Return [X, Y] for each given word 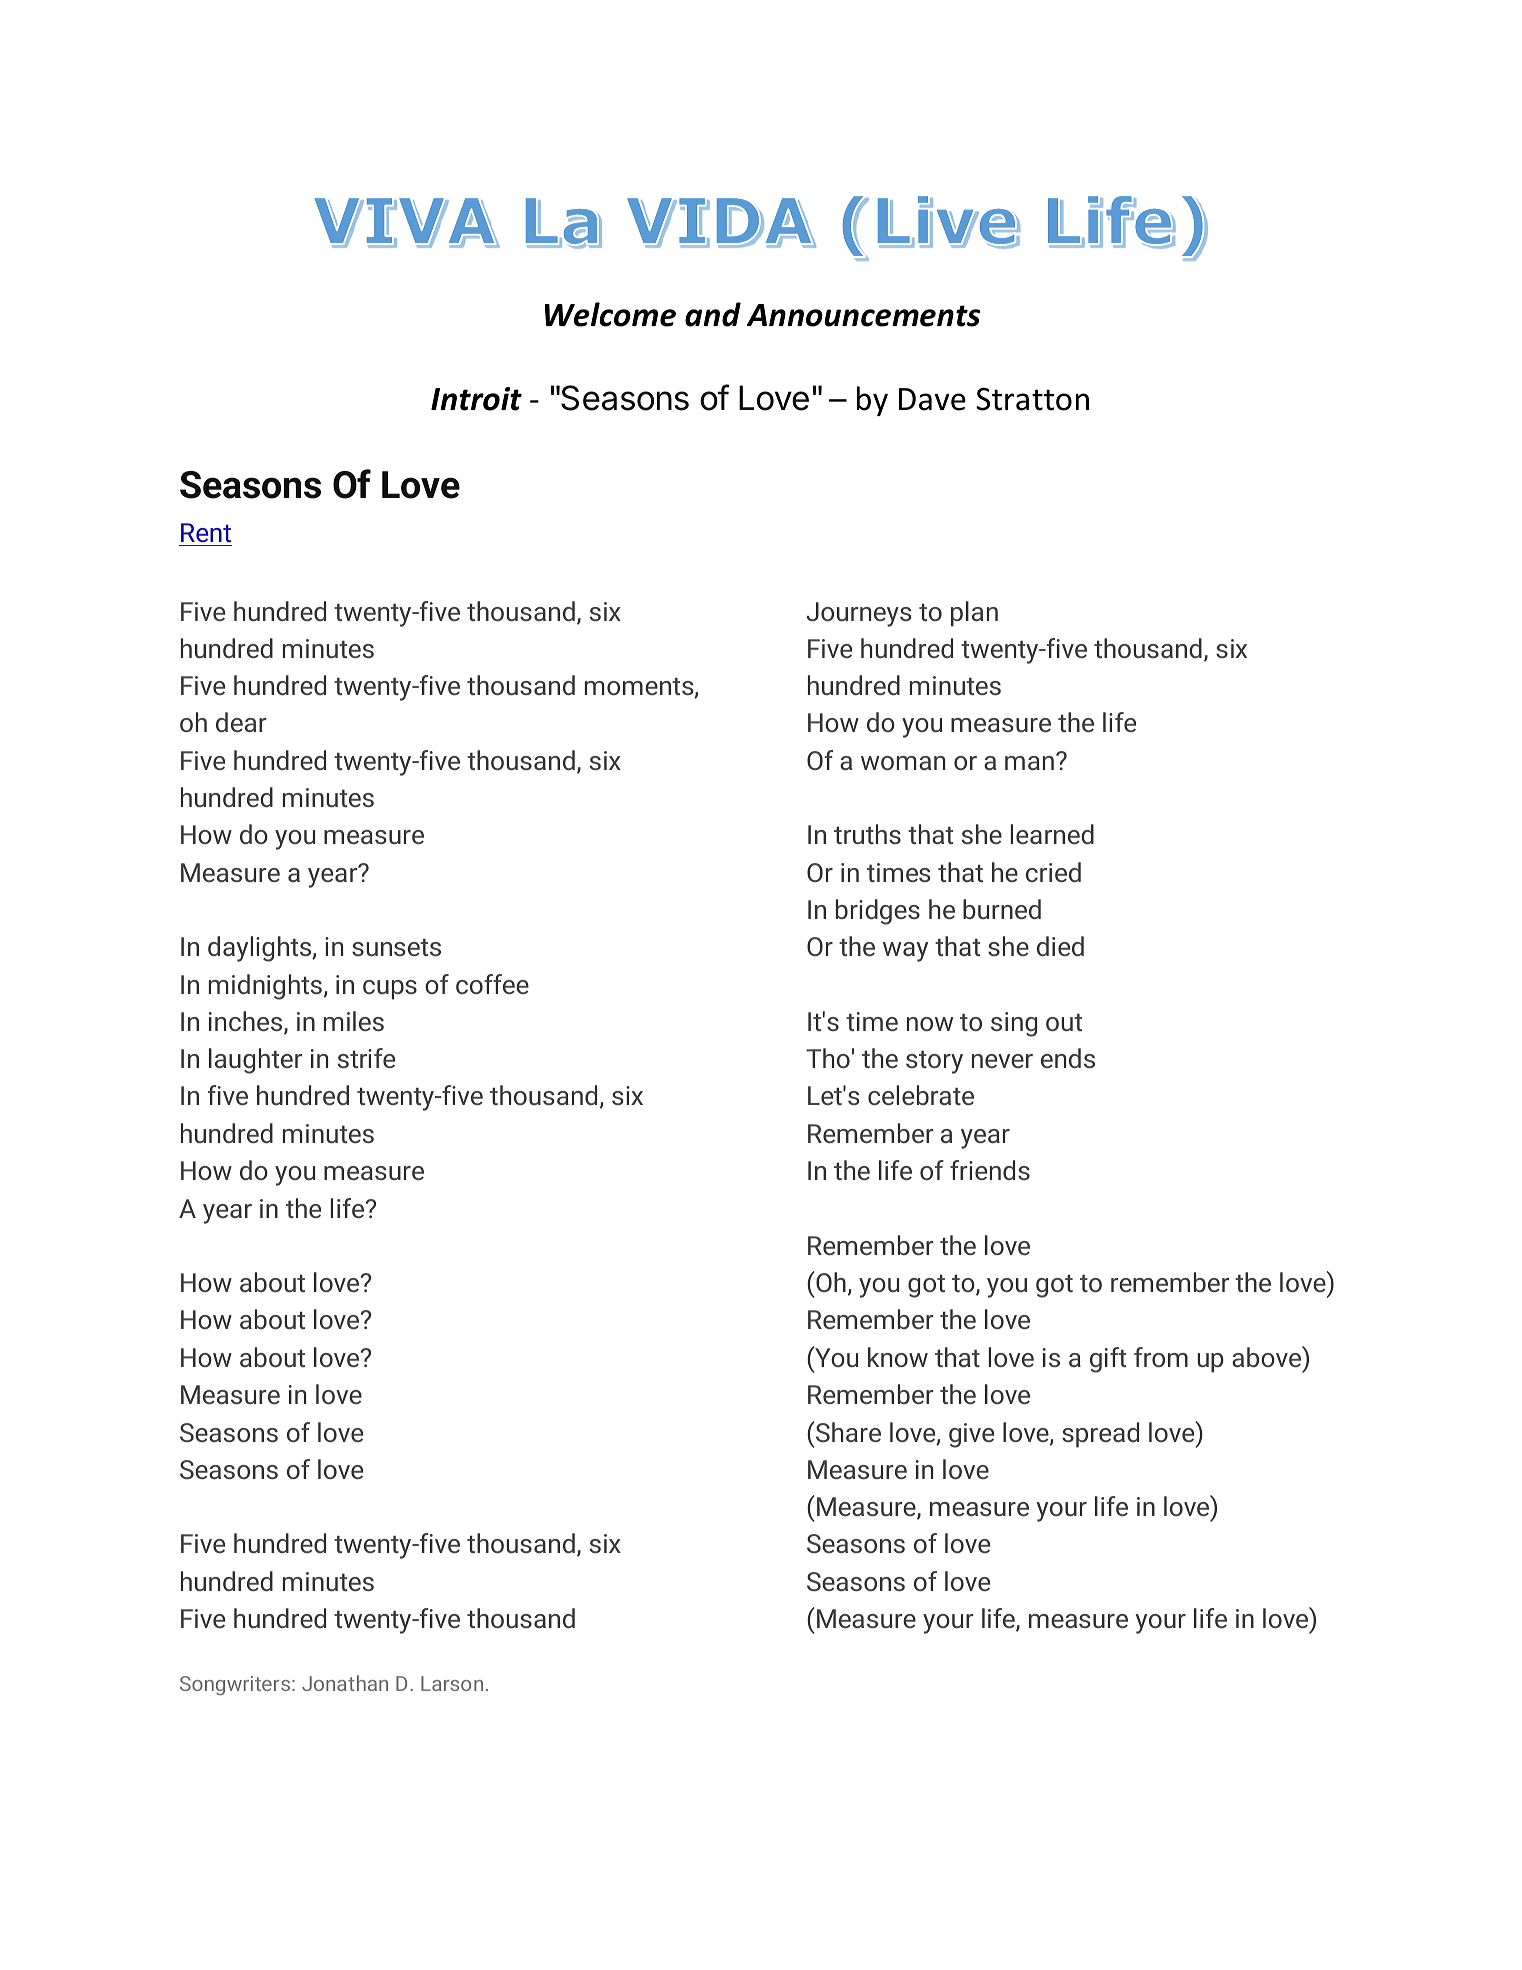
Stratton [1032, 399]
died [1060, 946]
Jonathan [345, 1683]
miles [354, 1021]
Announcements [863, 315]
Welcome [610, 314]
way [905, 952]
